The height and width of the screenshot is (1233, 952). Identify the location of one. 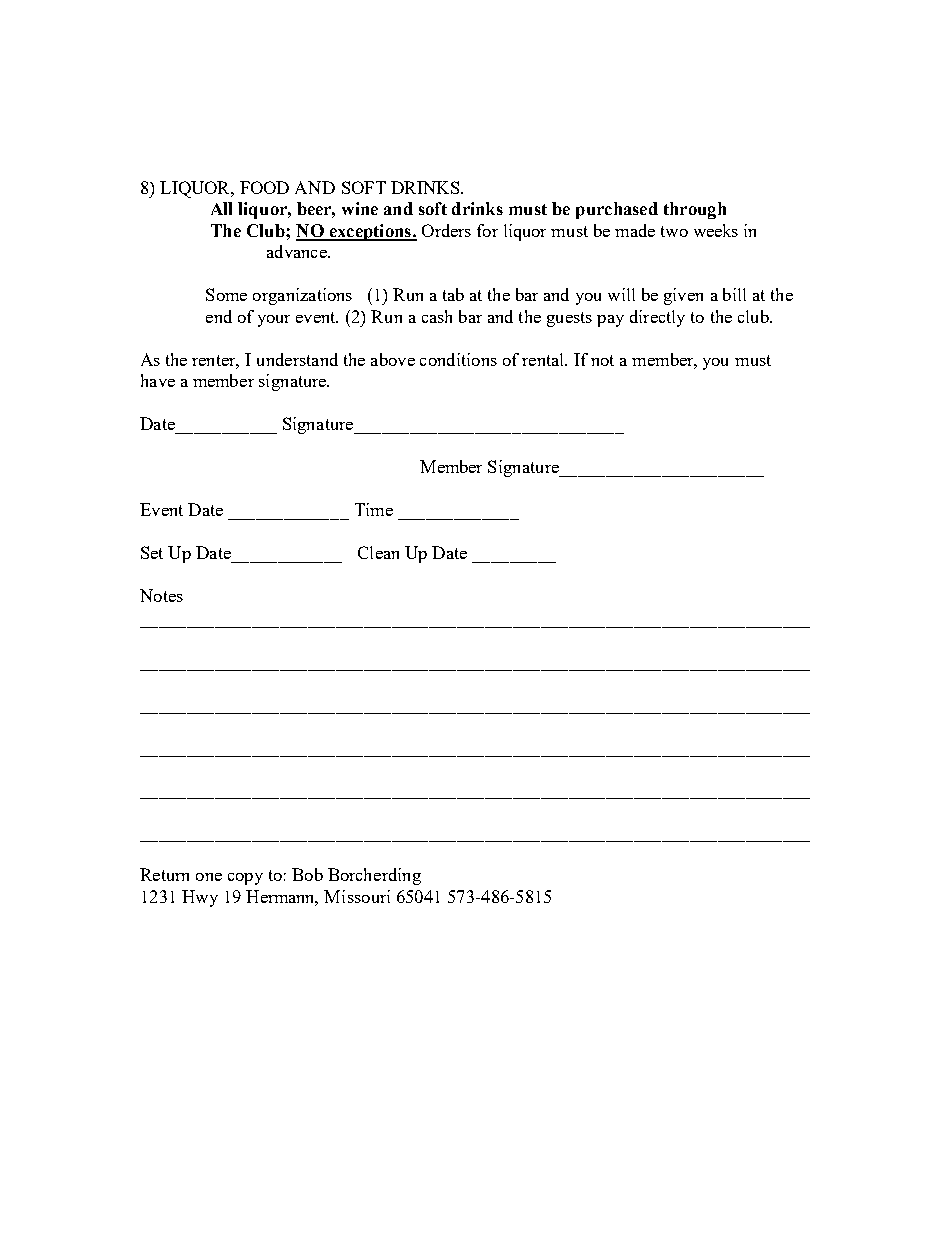
(209, 877).
